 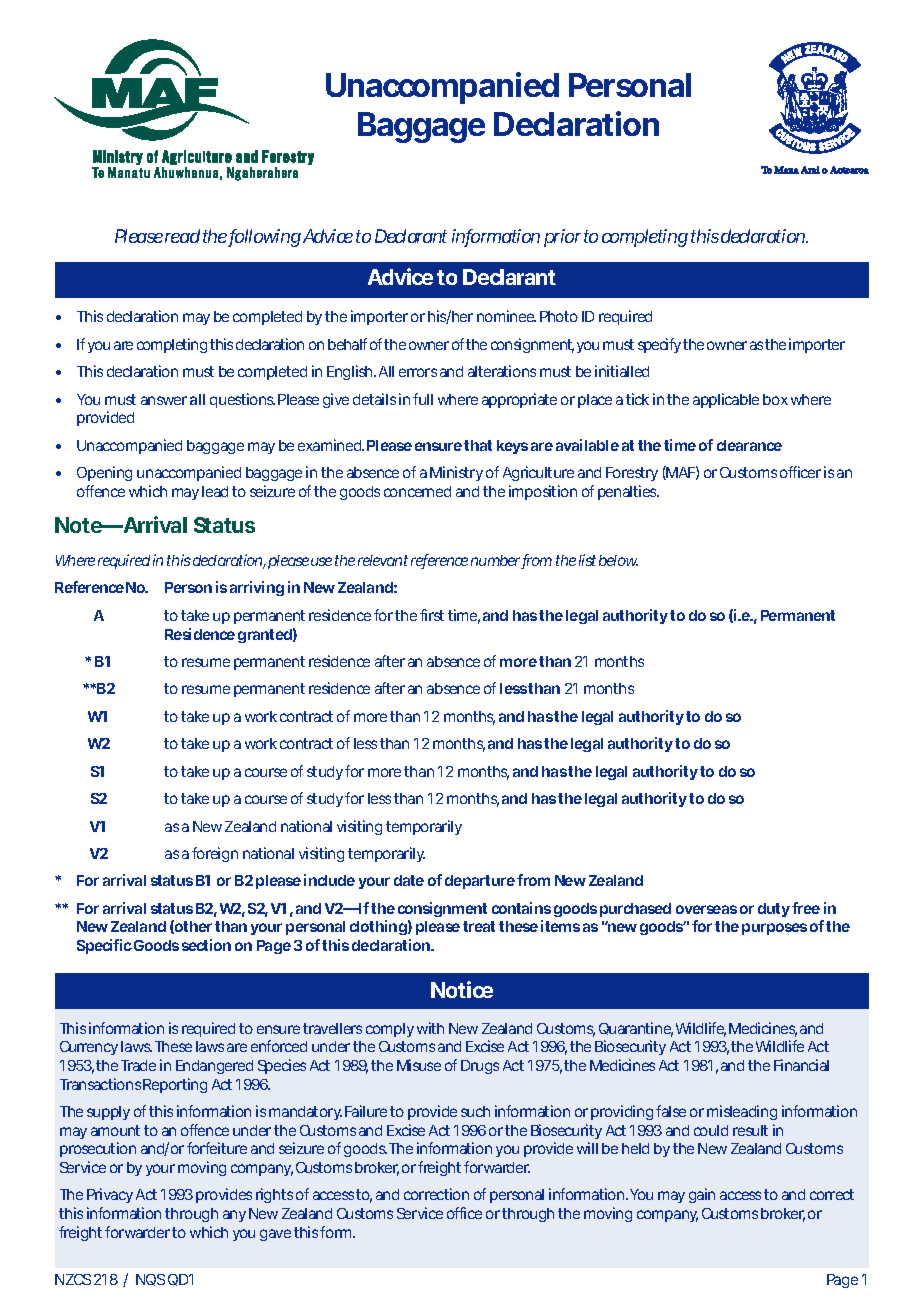 What do you see at coordinates (164, 400) in the image?
I see `answer` at bounding box center [164, 400].
